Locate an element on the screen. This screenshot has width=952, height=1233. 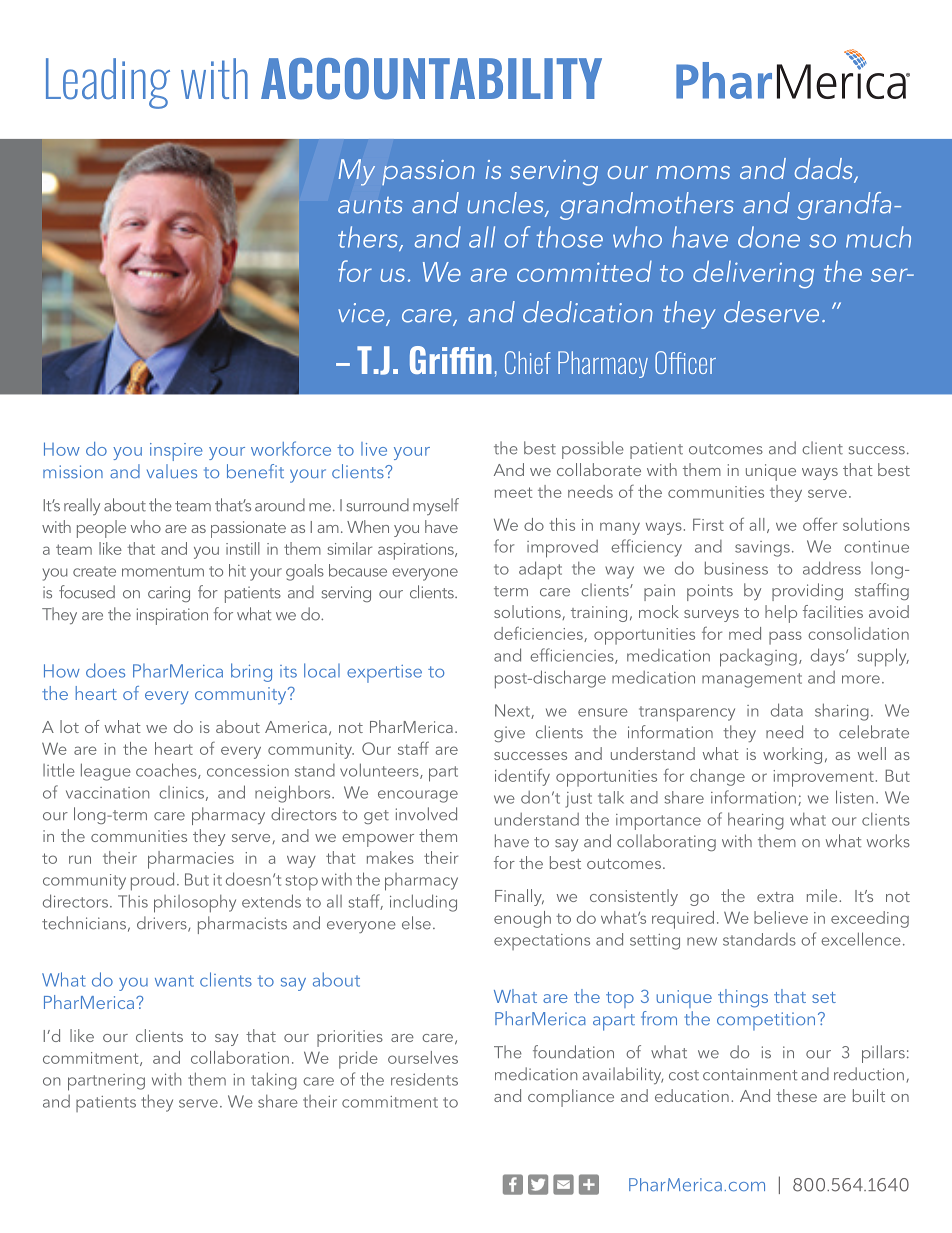
caring is located at coordinates (169, 594).
